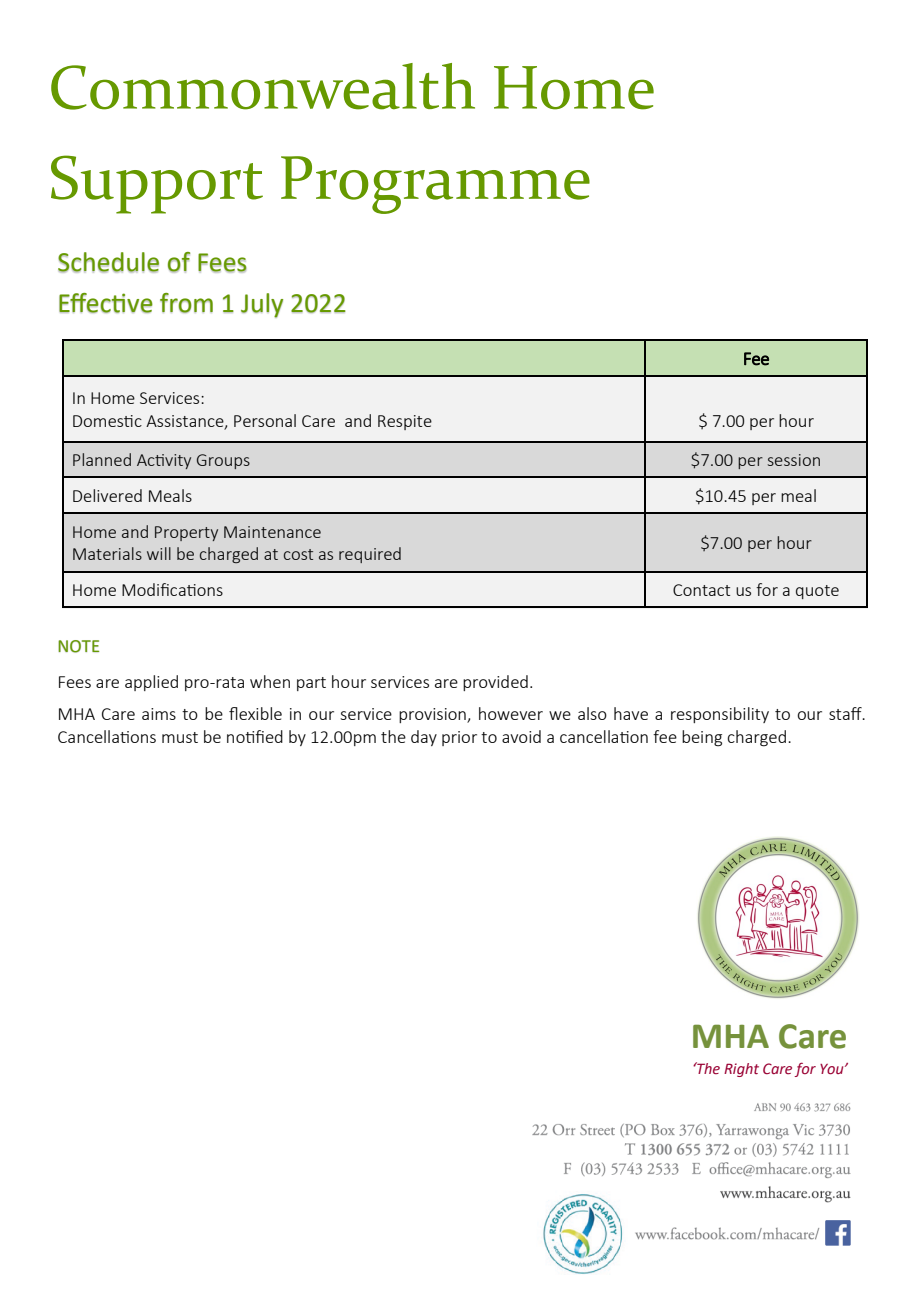 The width and height of the document is (924, 1308). What do you see at coordinates (794, 460) in the document?
I see `session` at bounding box center [794, 460].
